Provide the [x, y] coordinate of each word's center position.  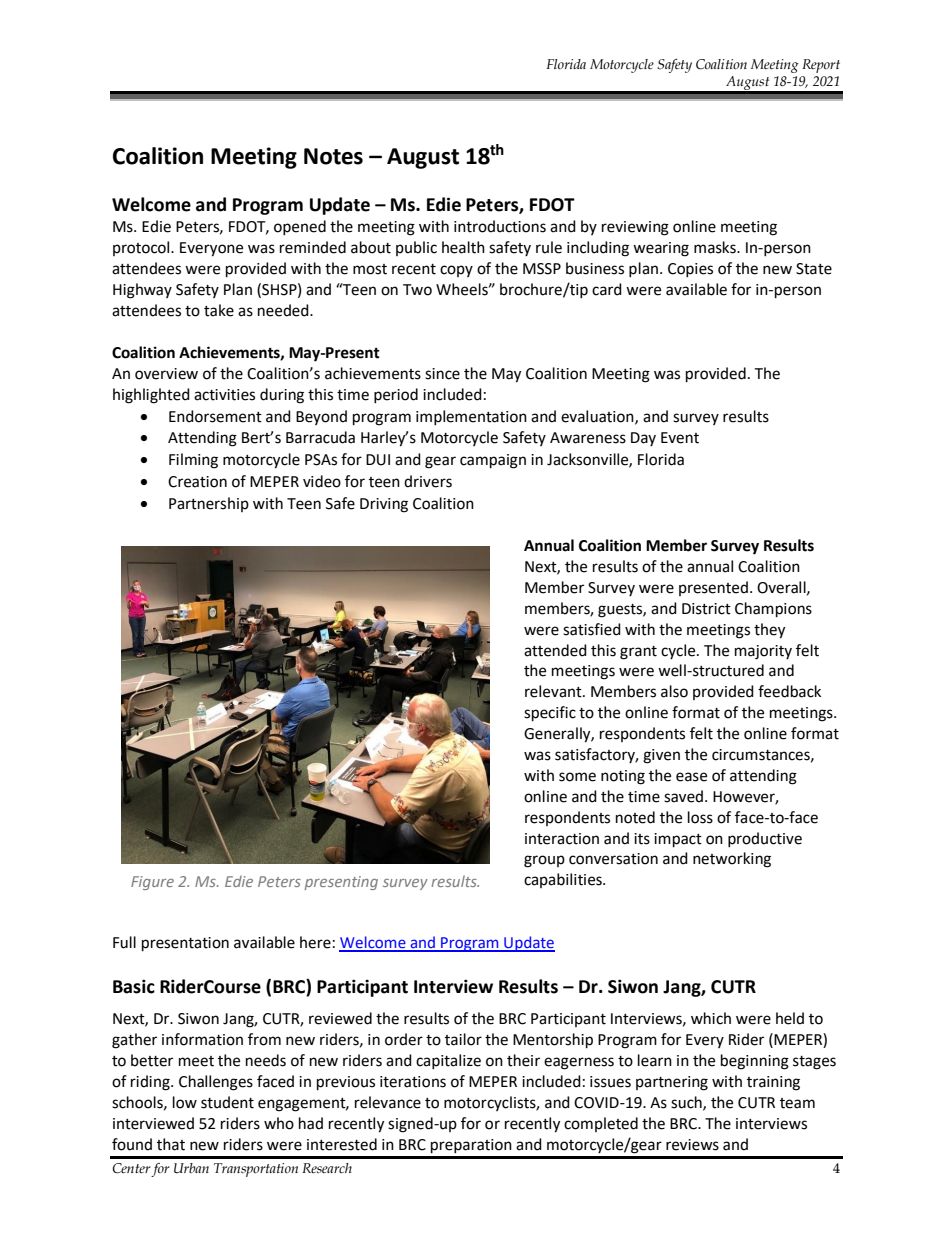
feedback [789, 691]
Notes [333, 156]
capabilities [564, 880]
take [219, 310]
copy [456, 271]
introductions [500, 226]
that [171, 1144]
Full [124, 942]
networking [732, 860]
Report [821, 66]
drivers [428, 481]
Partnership [209, 504]
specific [550, 714]
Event [680, 438]
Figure [152, 883]
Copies [690, 270]
